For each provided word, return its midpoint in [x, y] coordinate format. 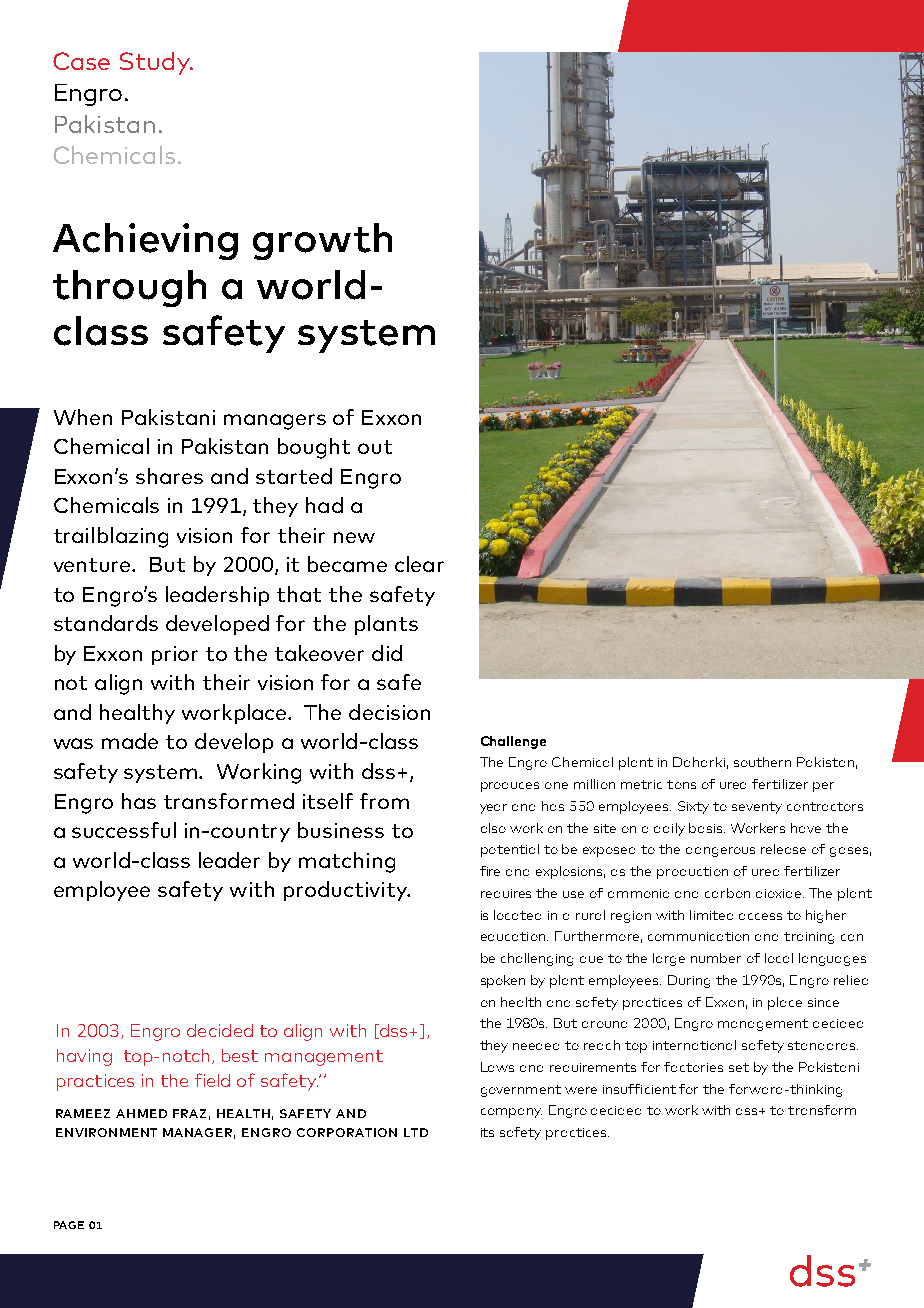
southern [762, 762]
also [493, 828]
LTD [416, 1132]
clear [419, 564]
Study [156, 63]
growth [322, 241]
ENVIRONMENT [106, 1132]
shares [169, 476]
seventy [757, 808]
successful [124, 830]
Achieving [145, 241]
